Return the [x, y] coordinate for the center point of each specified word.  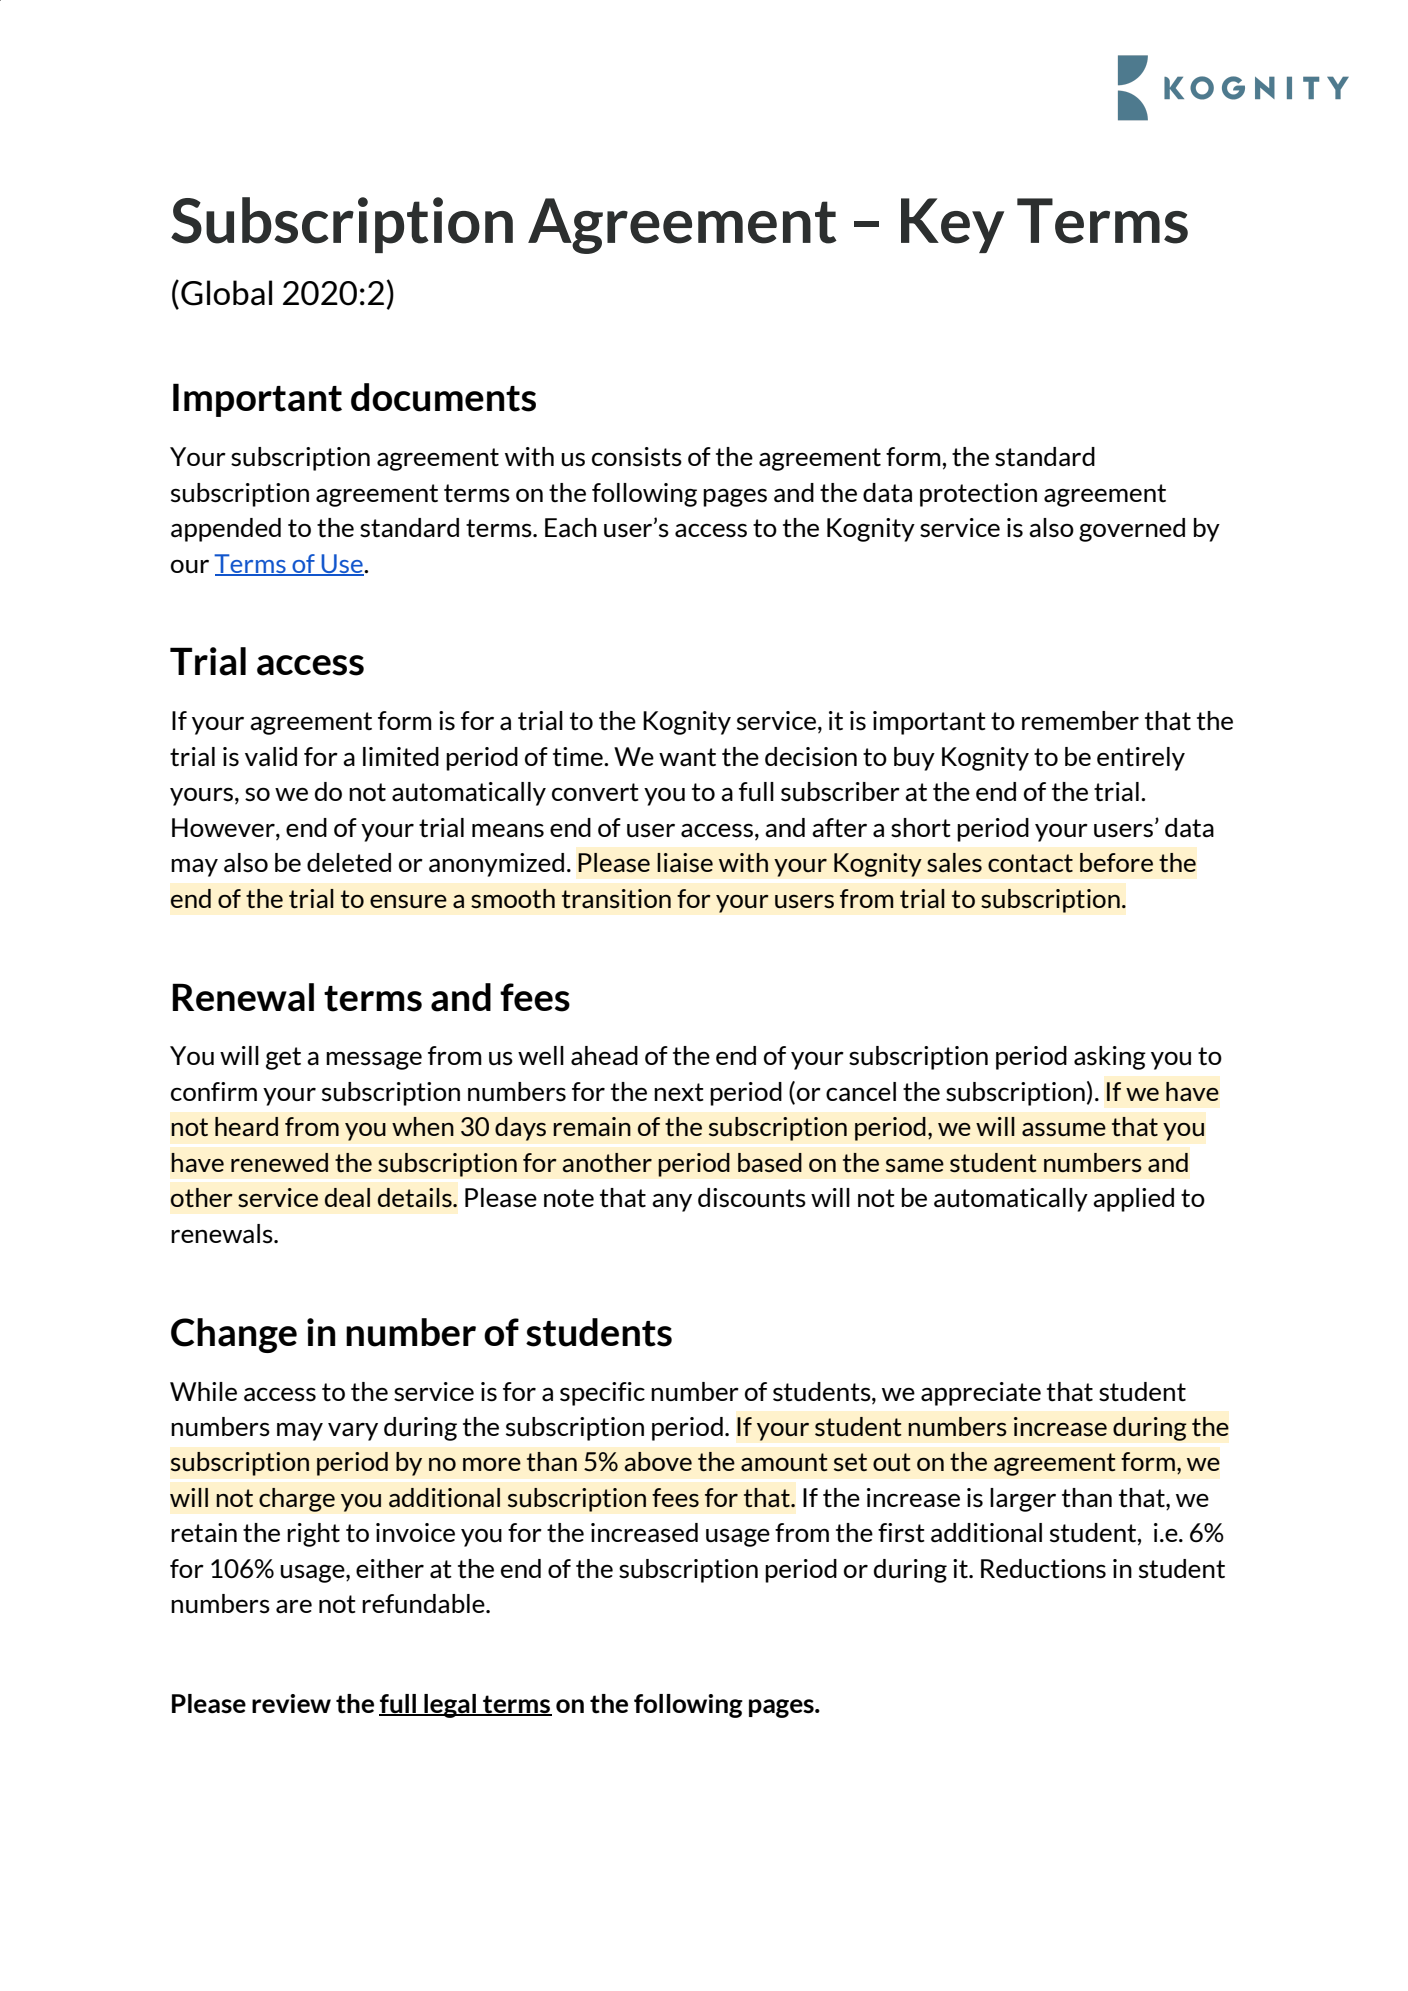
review [291, 1703]
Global [226, 293]
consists [637, 457]
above [658, 1462]
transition [616, 899]
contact [1030, 863]
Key [952, 225]
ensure [408, 901]
